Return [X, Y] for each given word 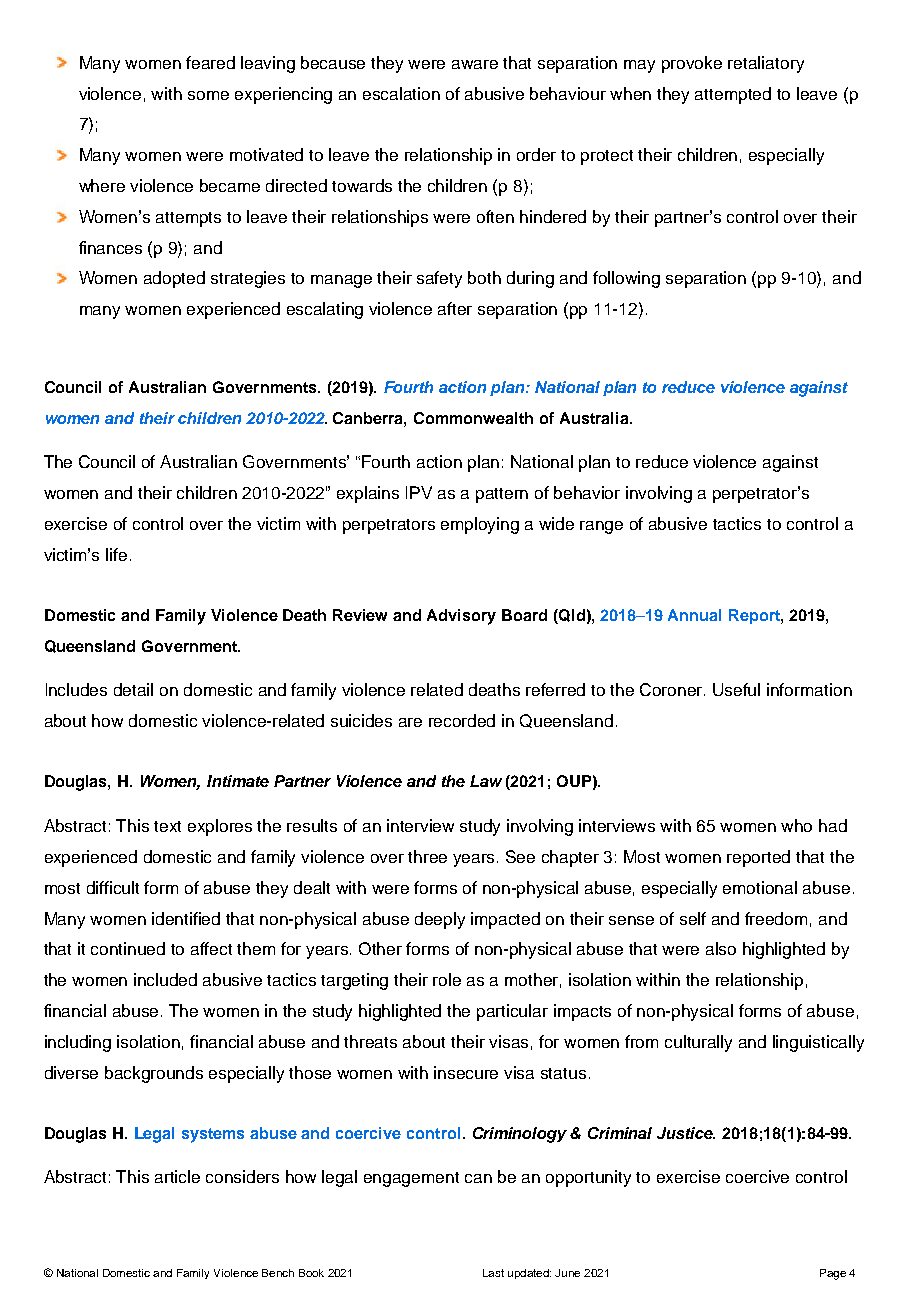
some [208, 95]
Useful [736, 689]
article [177, 1176]
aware [475, 64]
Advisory [461, 617]
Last [493, 1273]
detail [133, 689]
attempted [733, 95]
